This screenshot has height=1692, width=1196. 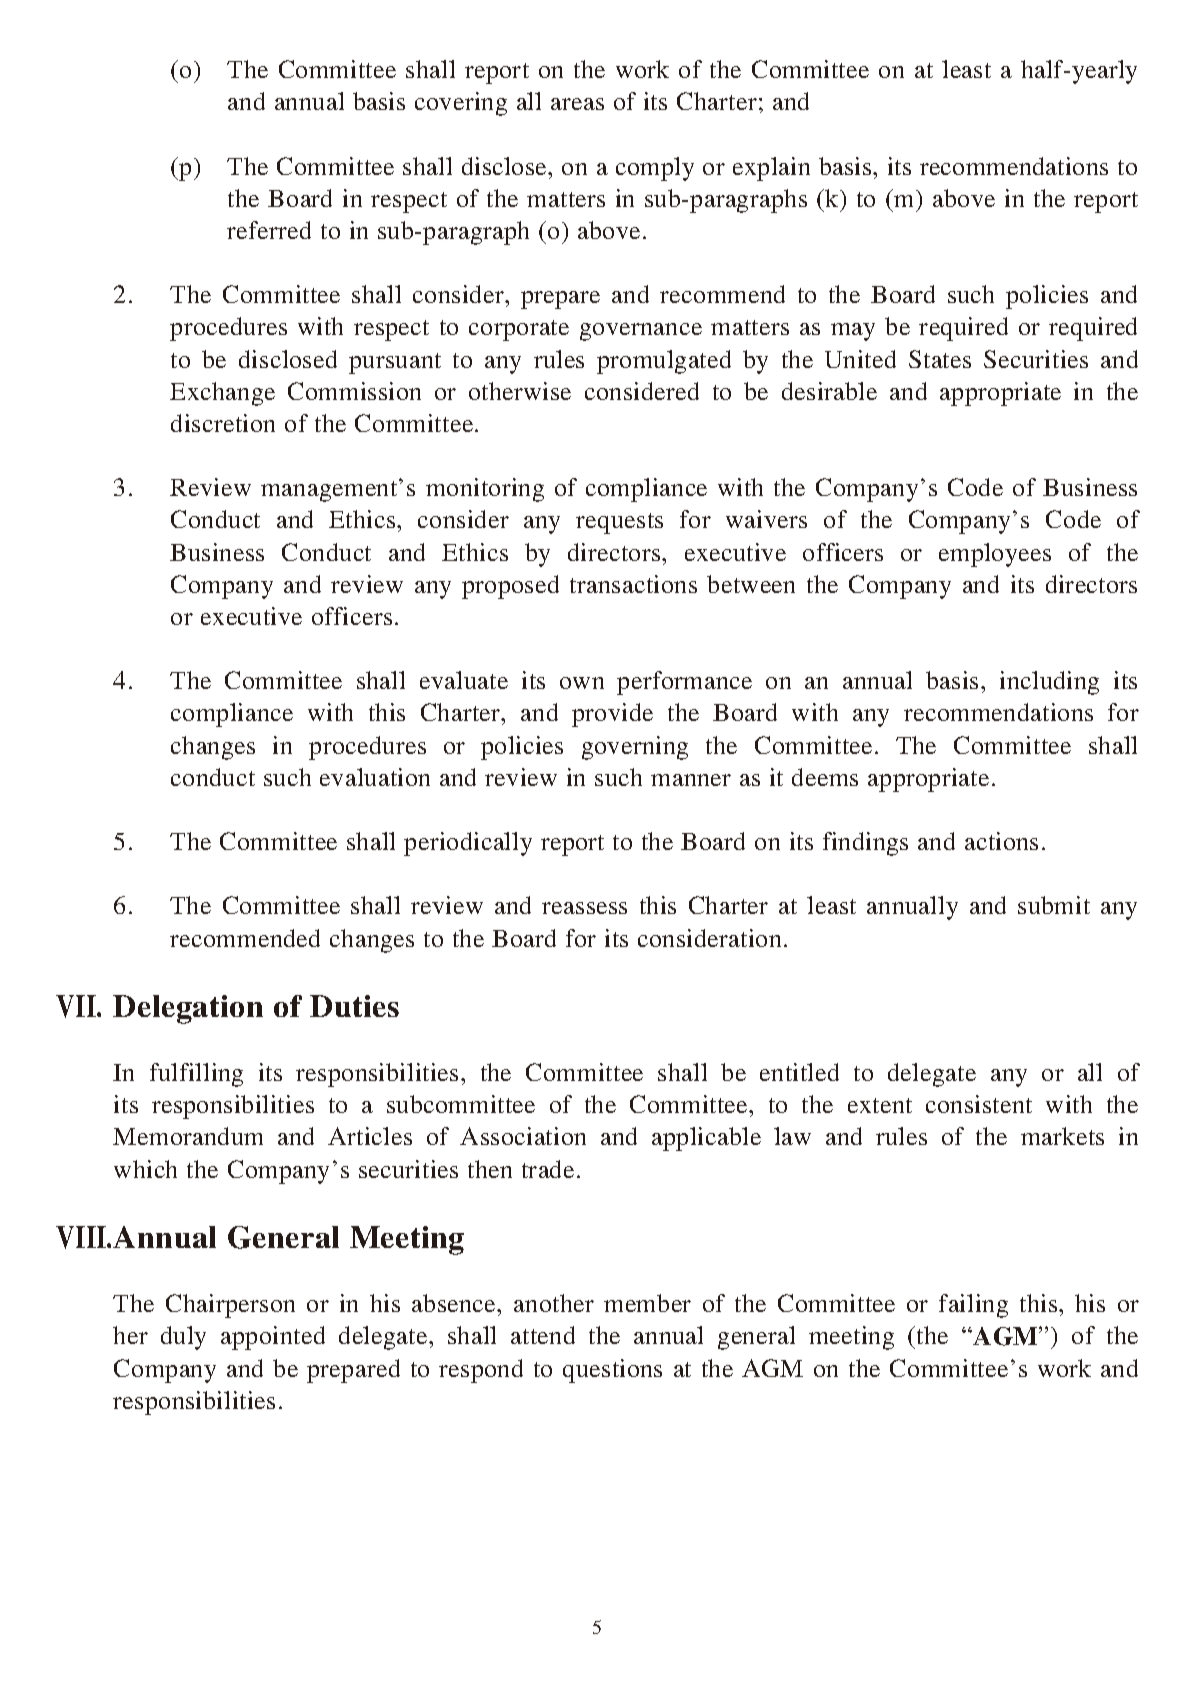 What do you see at coordinates (188, 1009) in the screenshot?
I see `Delegation` at bounding box center [188, 1009].
